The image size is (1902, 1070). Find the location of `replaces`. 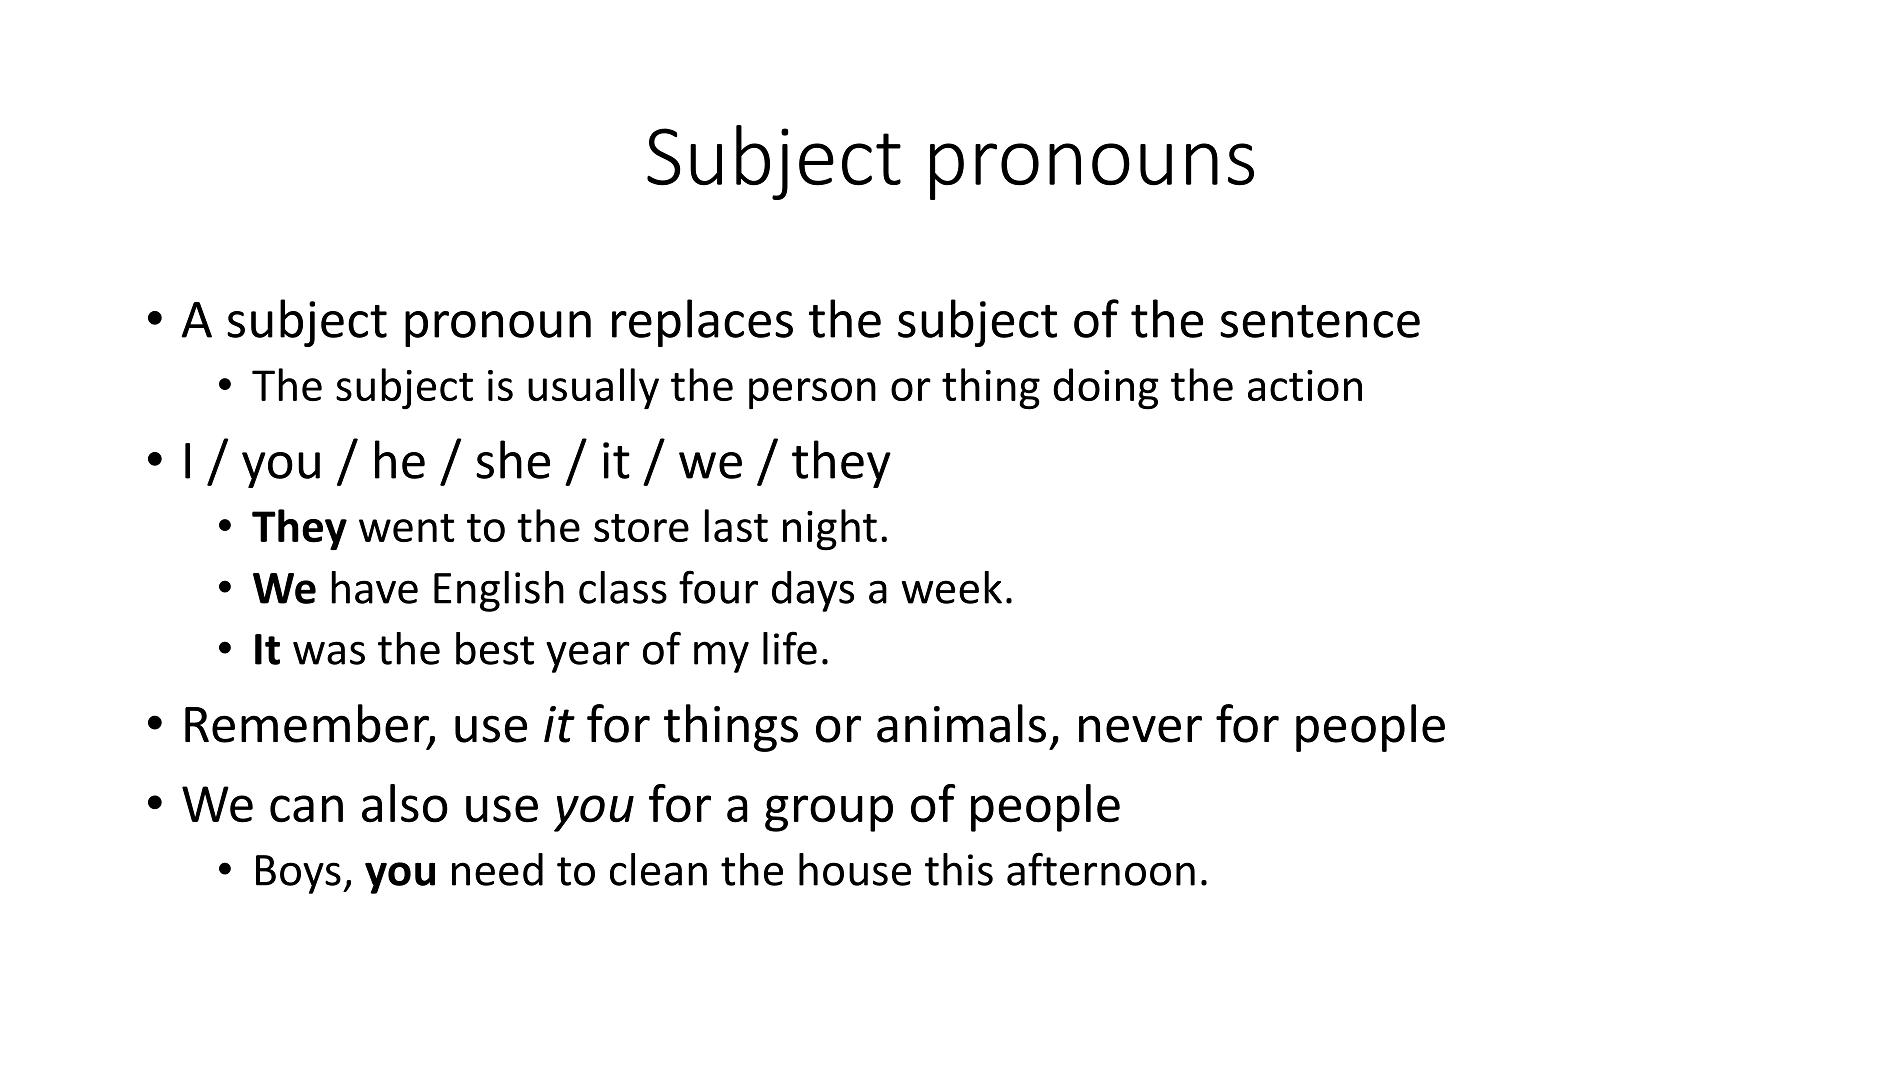

replaces is located at coordinates (702, 323).
